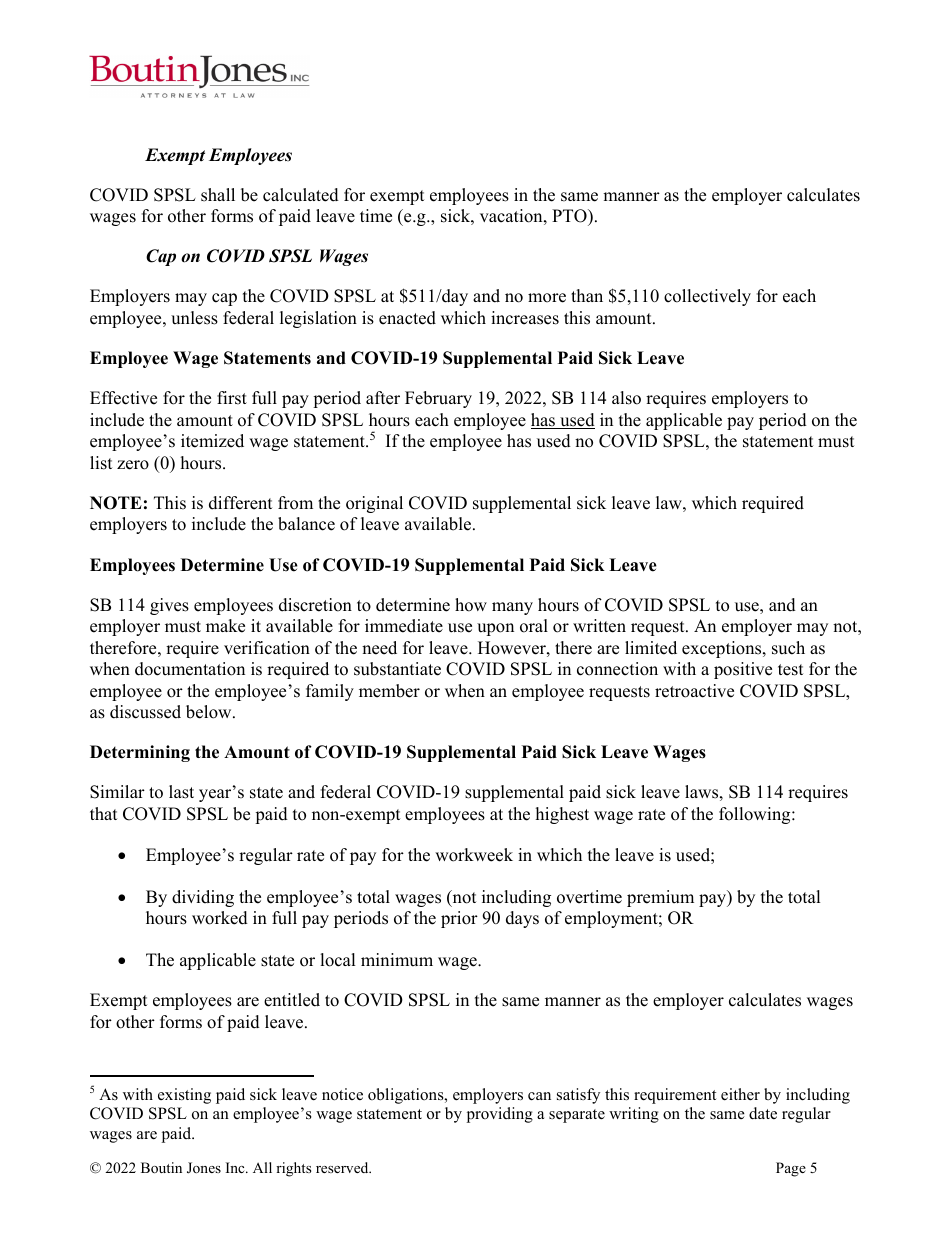 This document has height=1233, width=952. What do you see at coordinates (204, 1168) in the document?
I see `Jones` at bounding box center [204, 1168].
